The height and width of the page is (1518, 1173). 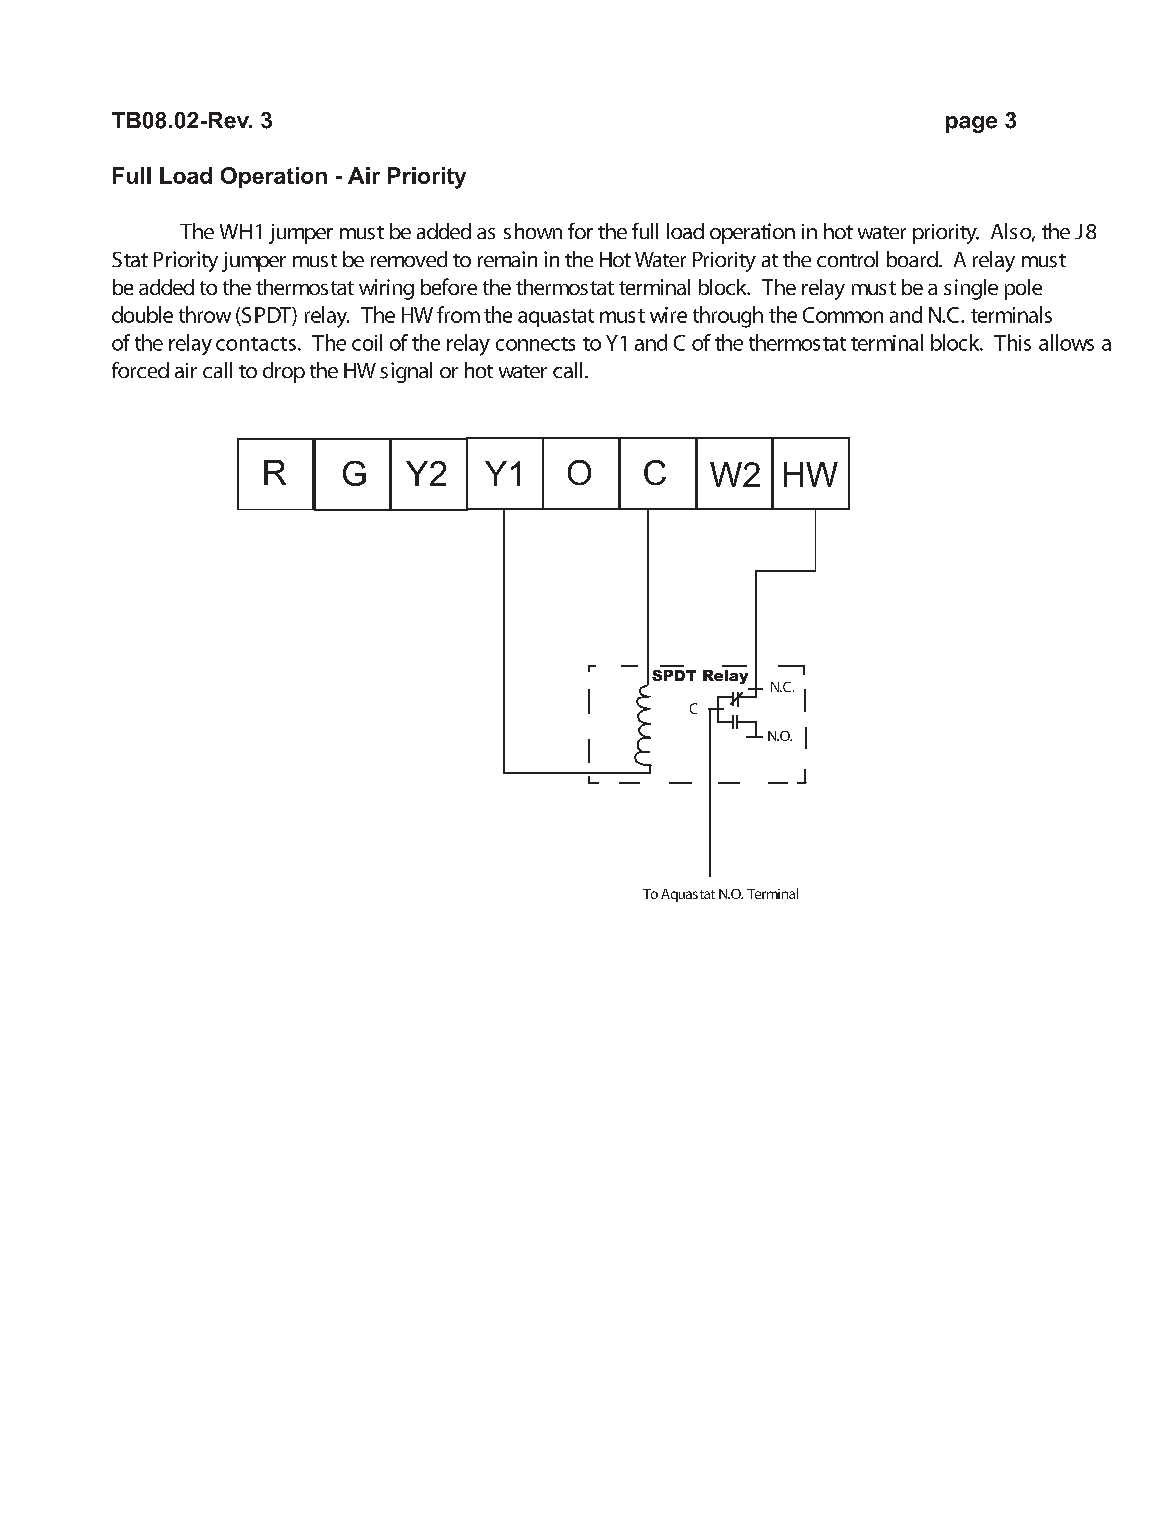 What do you see at coordinates (847, 259) in the page?
I see `control` at bounding box center [847, 259].
